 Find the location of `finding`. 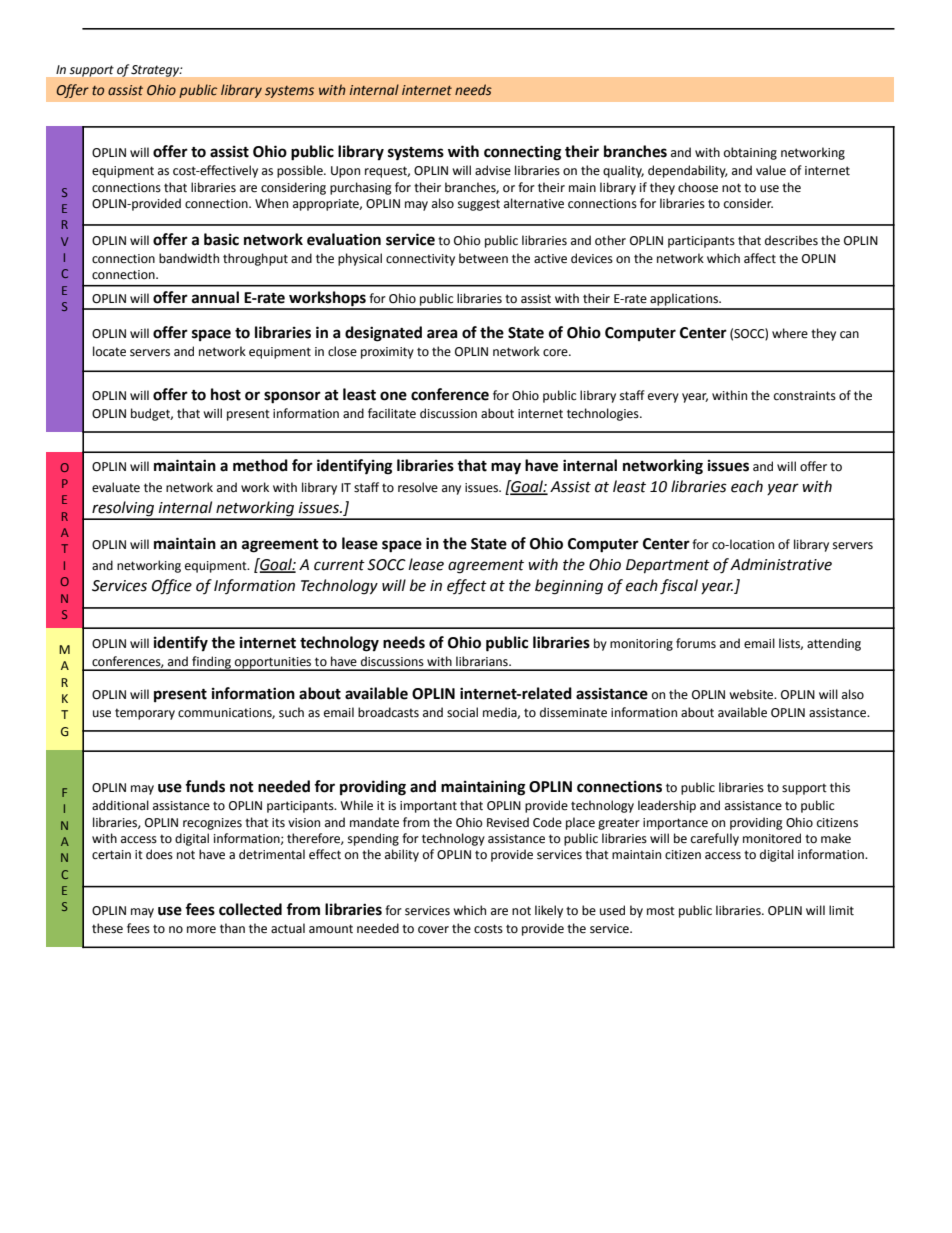

finding is located at coordinates (211, 663).
